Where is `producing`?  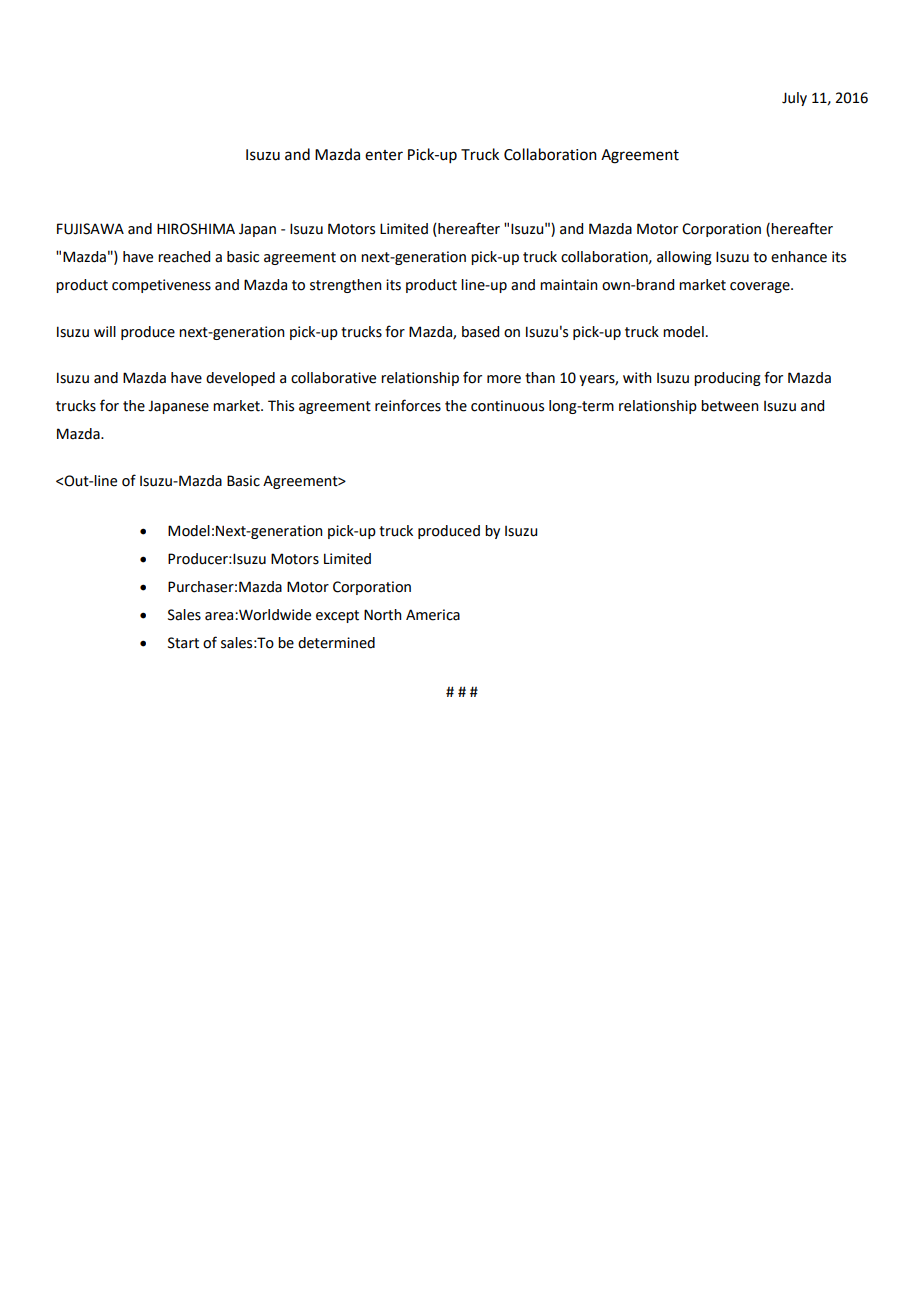
producing is located at coordinates (727, 379).
